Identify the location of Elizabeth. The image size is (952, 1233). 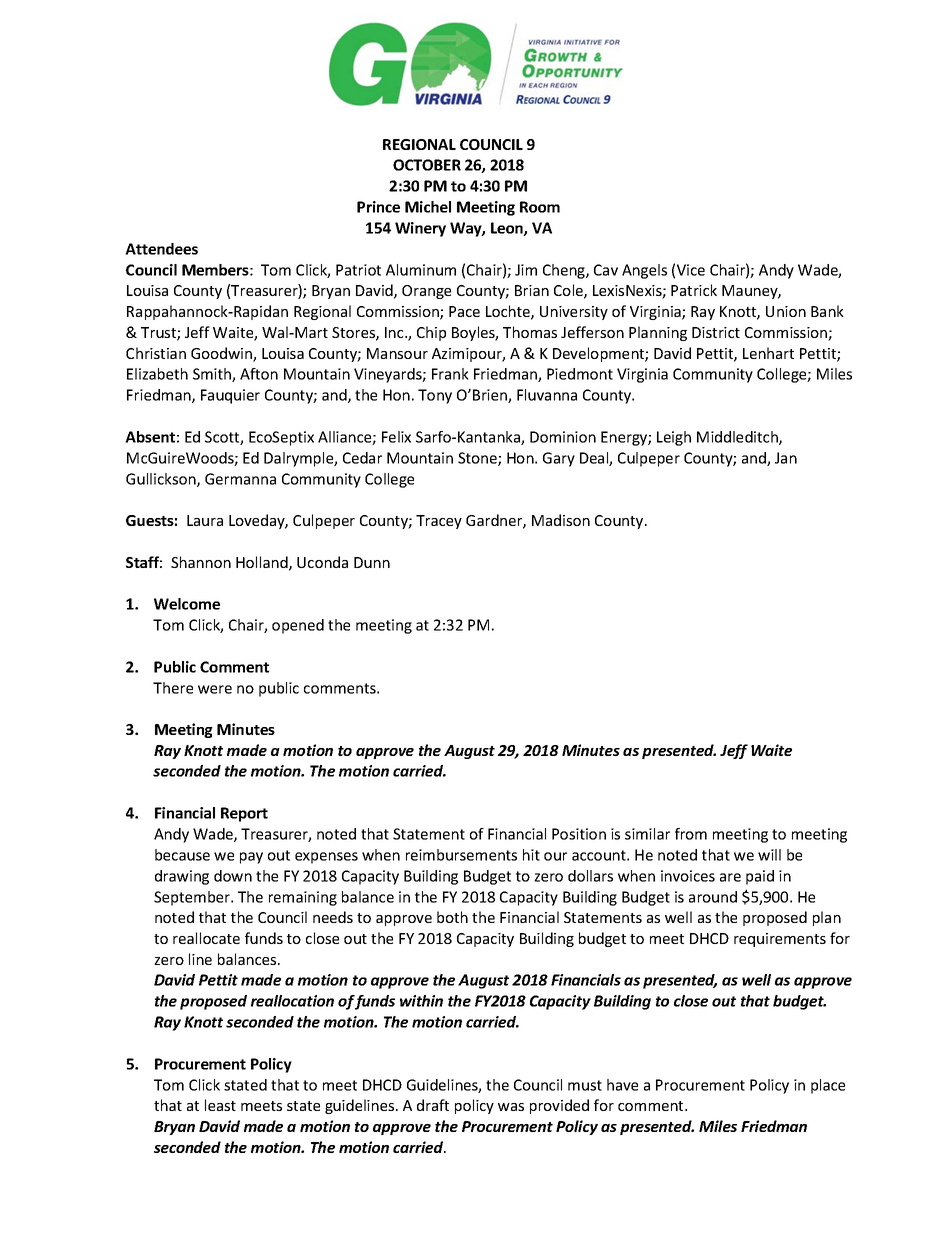
(157, 374).
